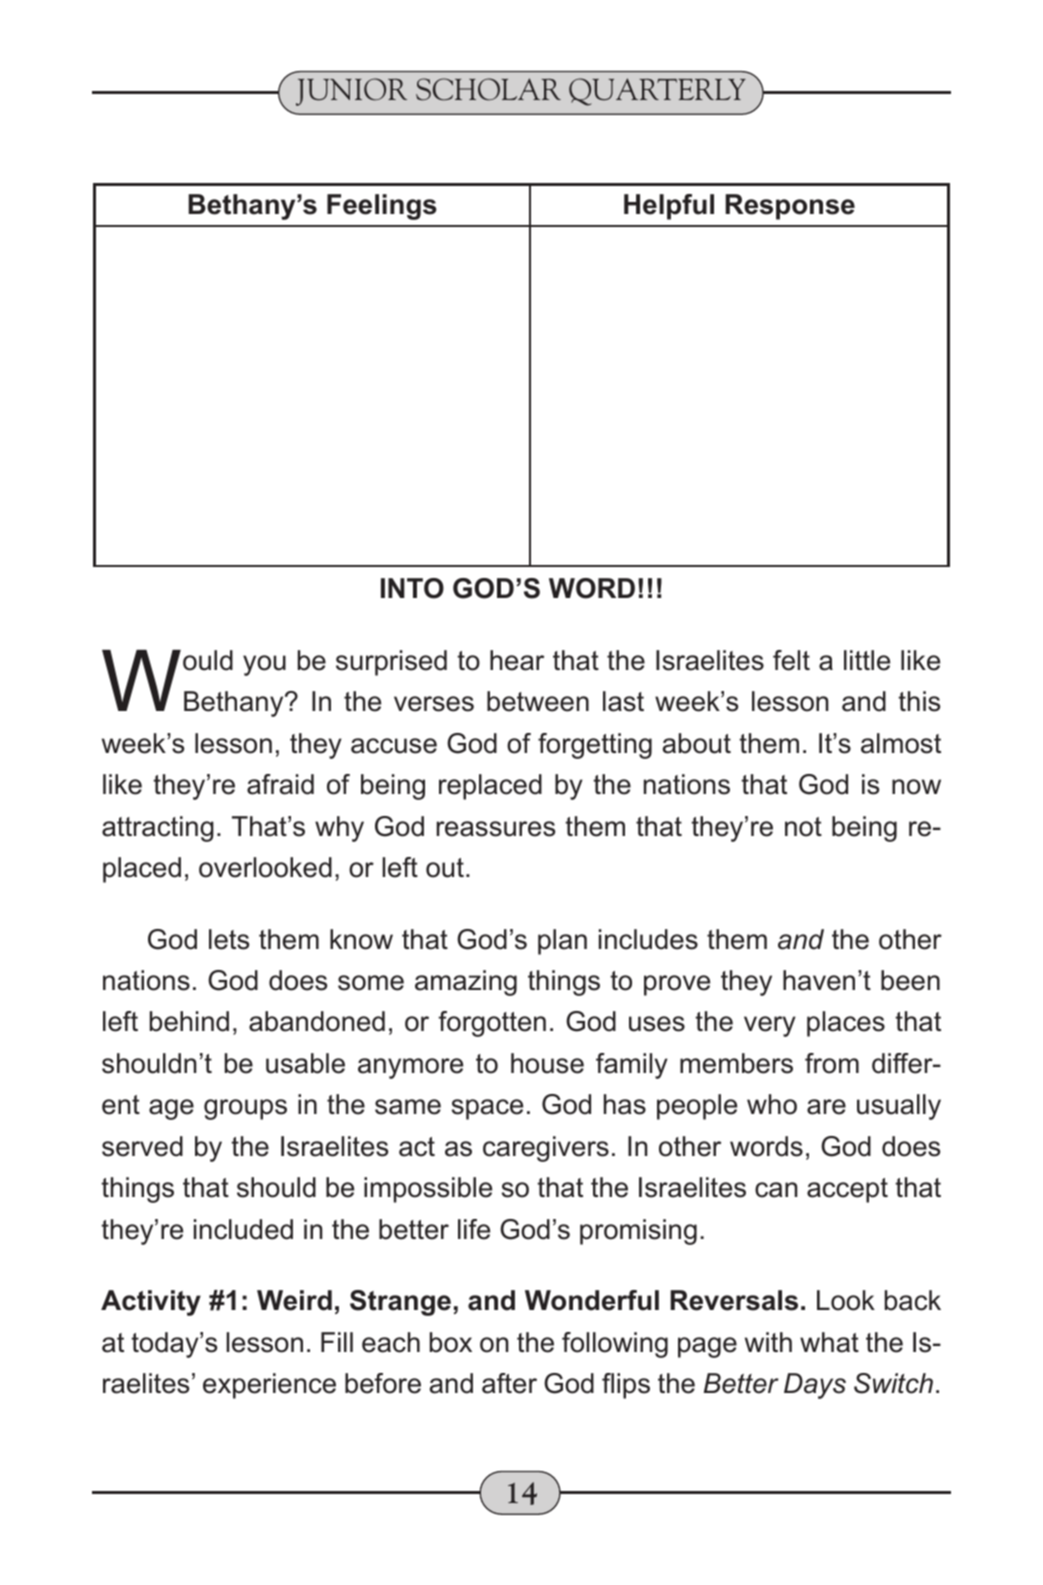  I want to click on after, so click(509, 1383).
